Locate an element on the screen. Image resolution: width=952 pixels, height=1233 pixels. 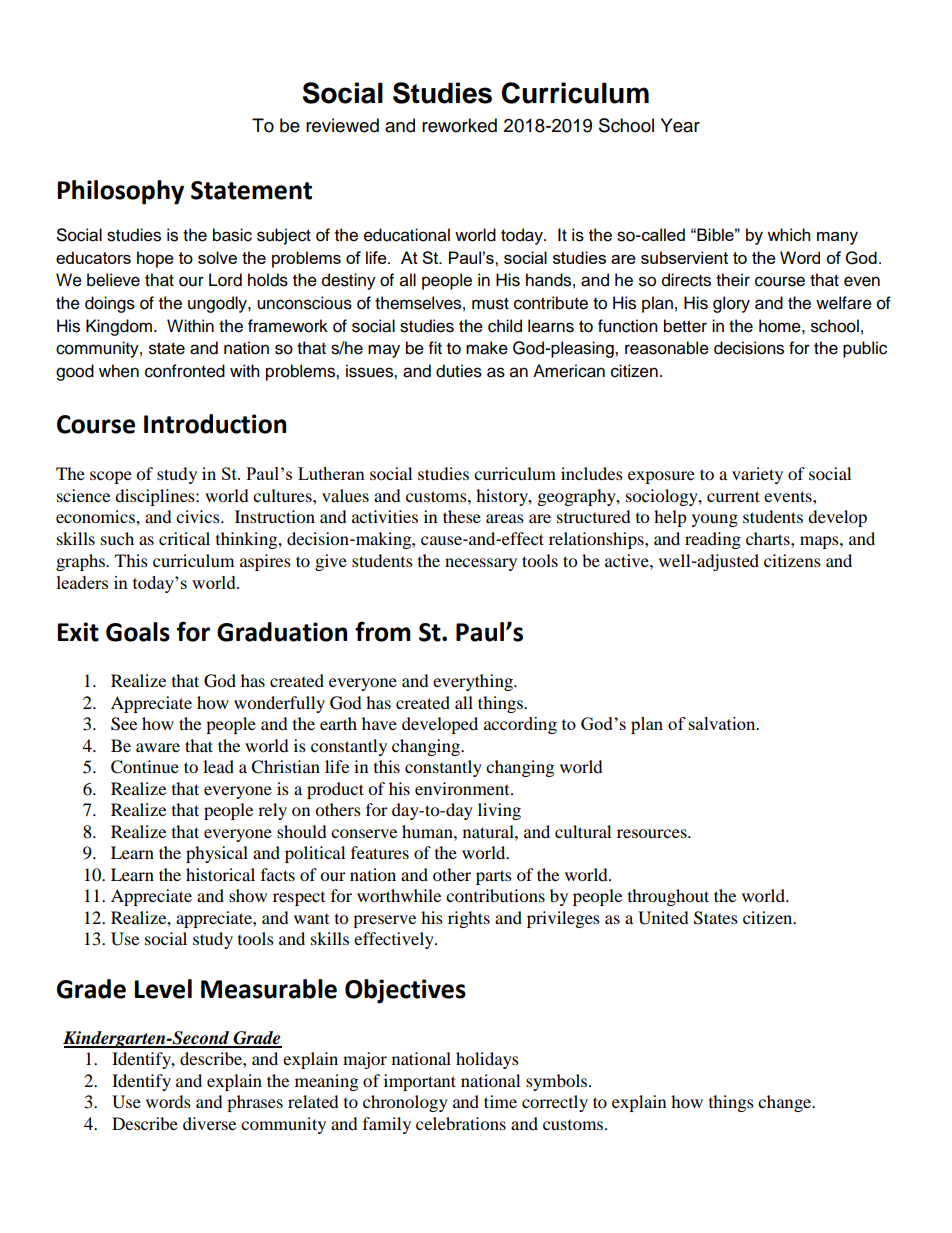
disciplines is located at coordinates (156, 497).
